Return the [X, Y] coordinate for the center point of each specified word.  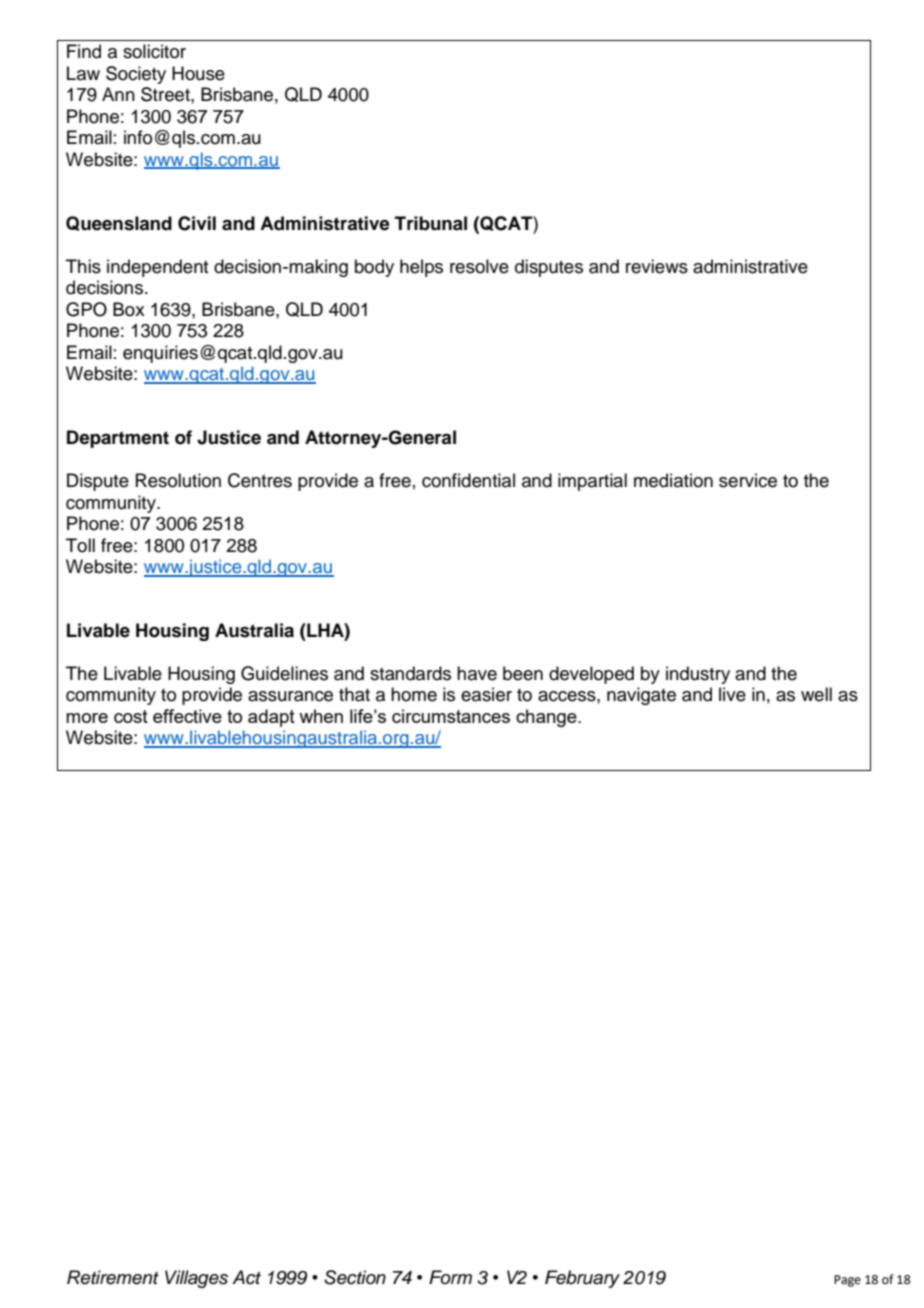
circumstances [451, 716]
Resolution [178, 480]
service [748, 480]
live [732, 694]
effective [187, 716]
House [198, 73]
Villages [196, 1279]
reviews [657, 266]
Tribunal [431, 223]
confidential [468, 480]
